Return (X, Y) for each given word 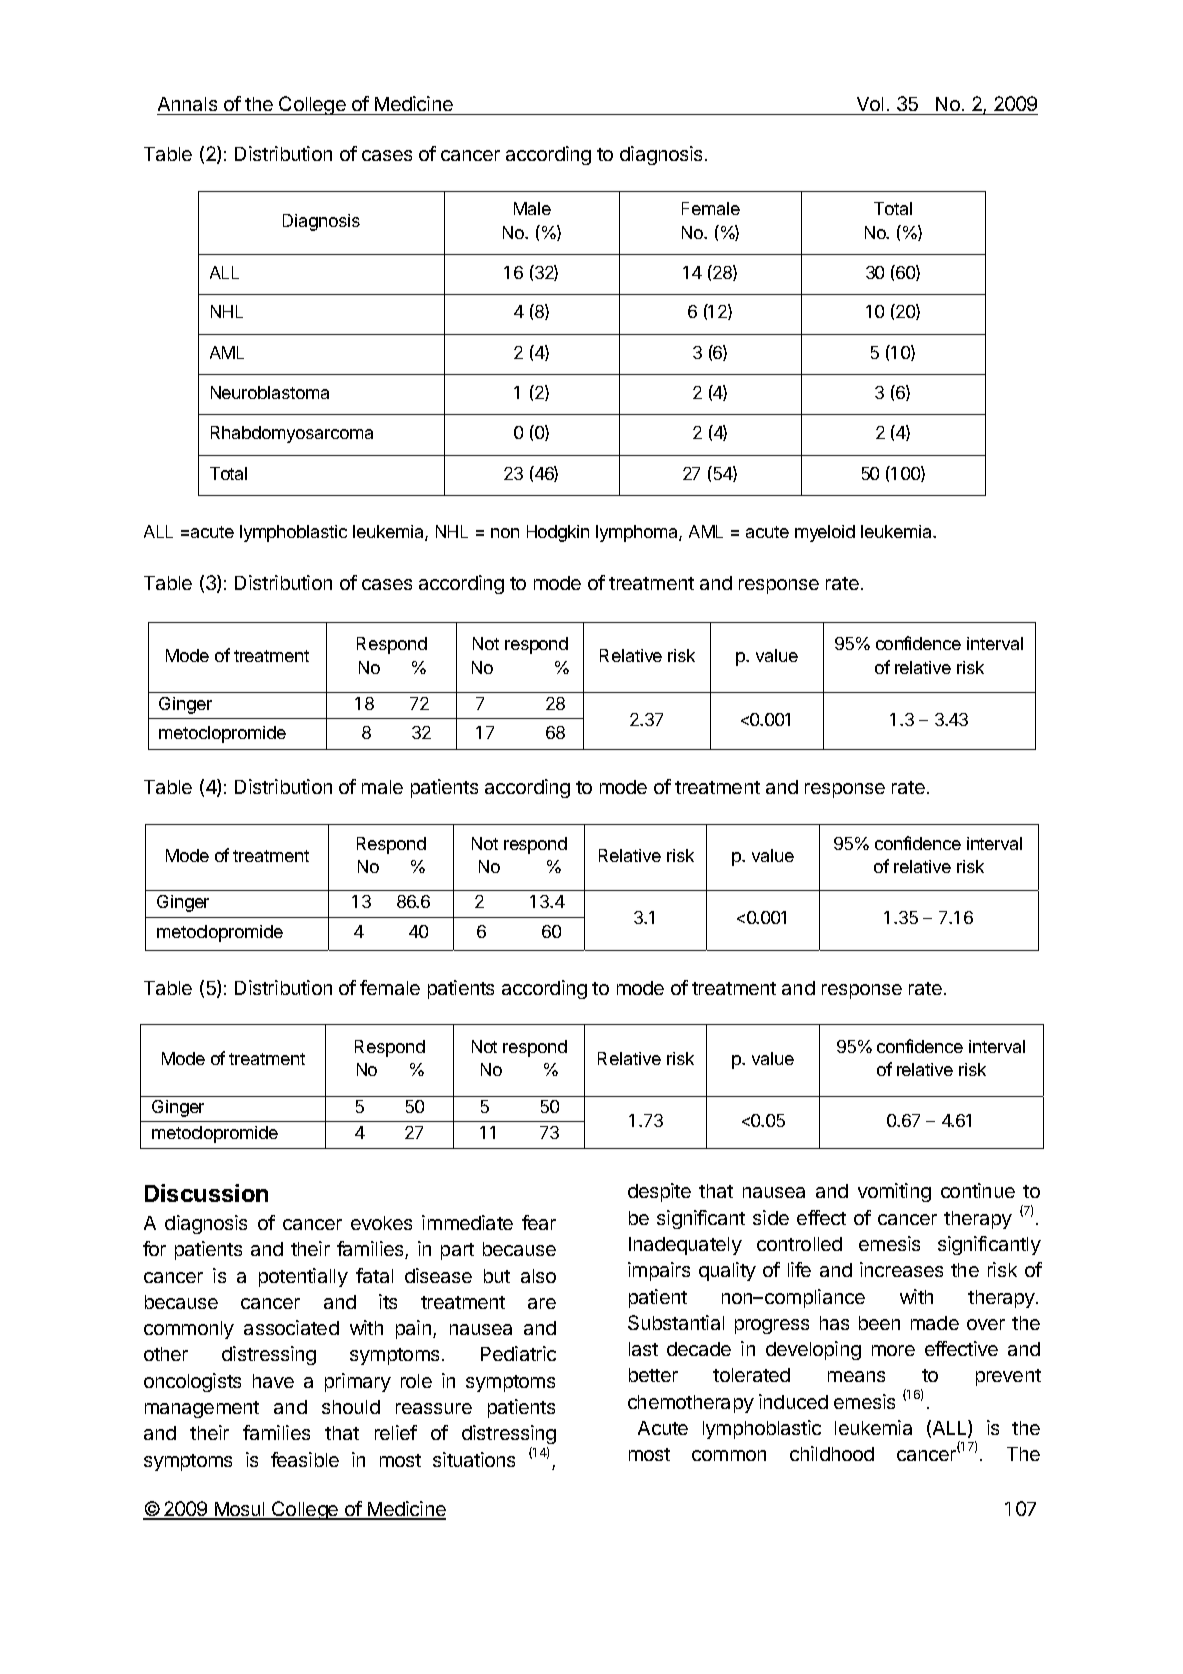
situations (474, 1459)
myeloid (825, 533)
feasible (305, 1459)
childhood (832, 1453)
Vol (870, 104)
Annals (187, 104)
